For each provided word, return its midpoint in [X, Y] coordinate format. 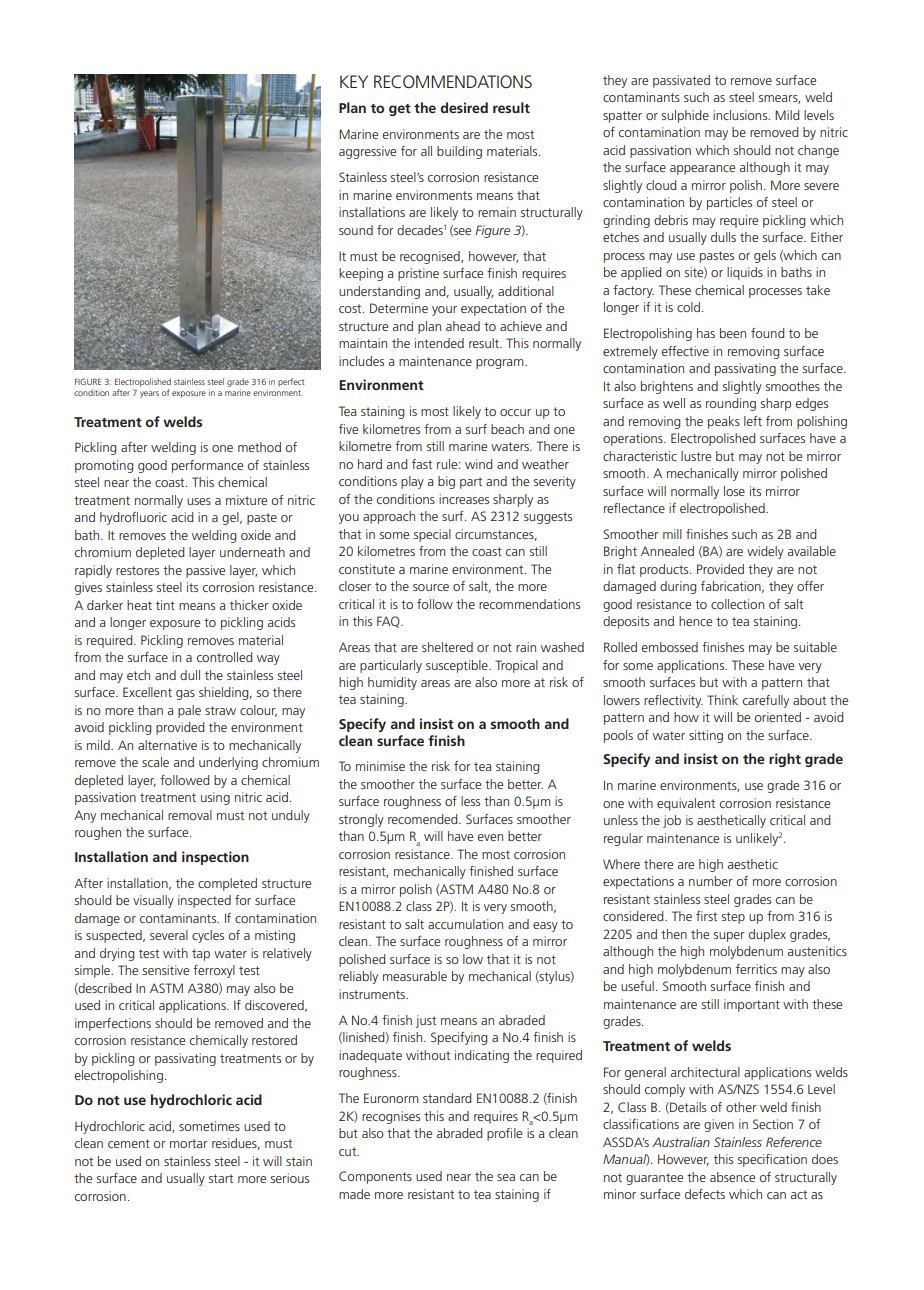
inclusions [741, 115]
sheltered [447, 647]
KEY [354, 81]
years [149, 394]
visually [153, 901]
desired [464, 107]
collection [737, 604]
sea [506, 1177]
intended [439, 343]
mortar [189, 1143]
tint [165, 605]
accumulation [465, 924]
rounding [731, 404]
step [733, 918]
